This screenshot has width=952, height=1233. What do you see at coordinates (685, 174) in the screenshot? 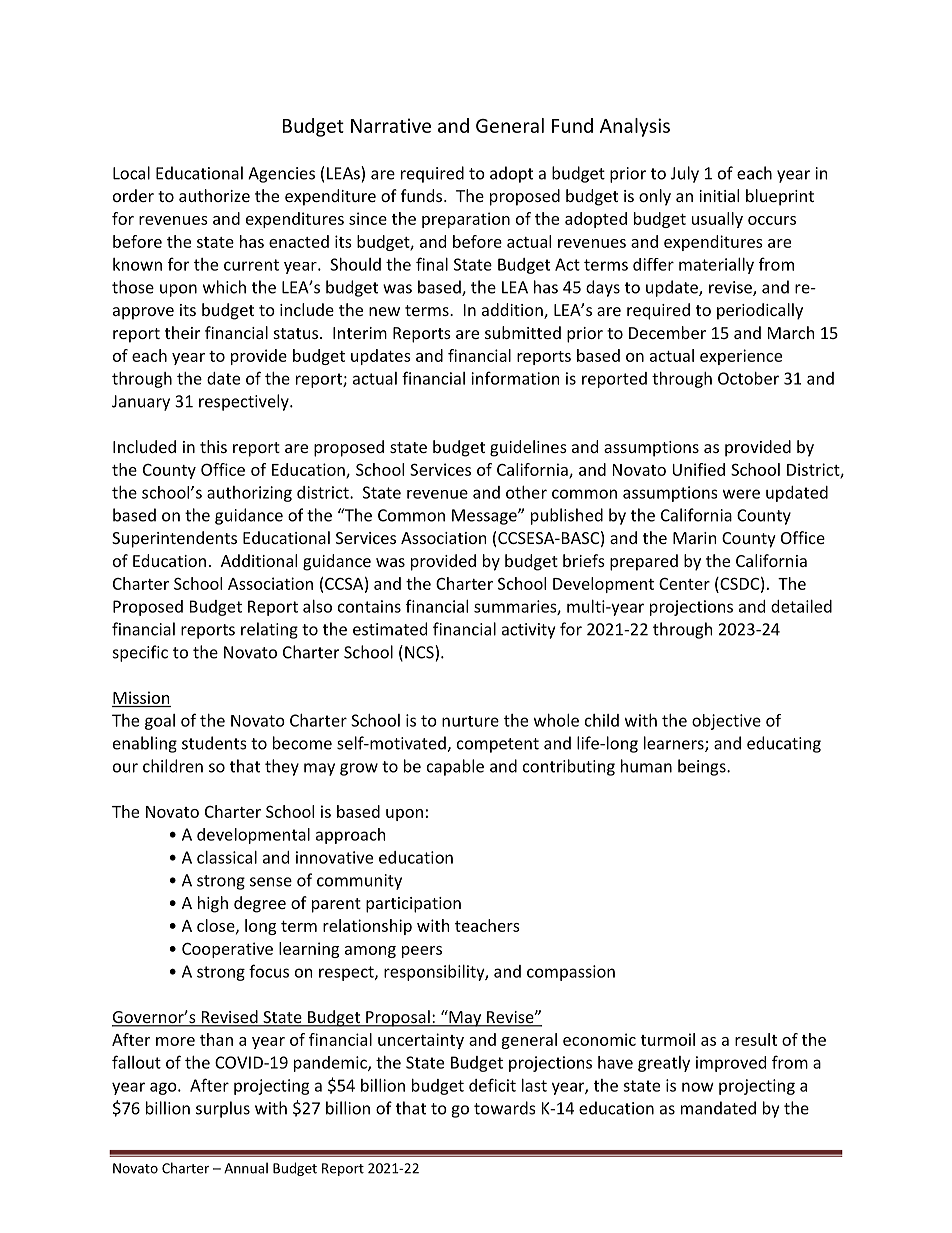
I see `July` at bounding box center [685, 174].
